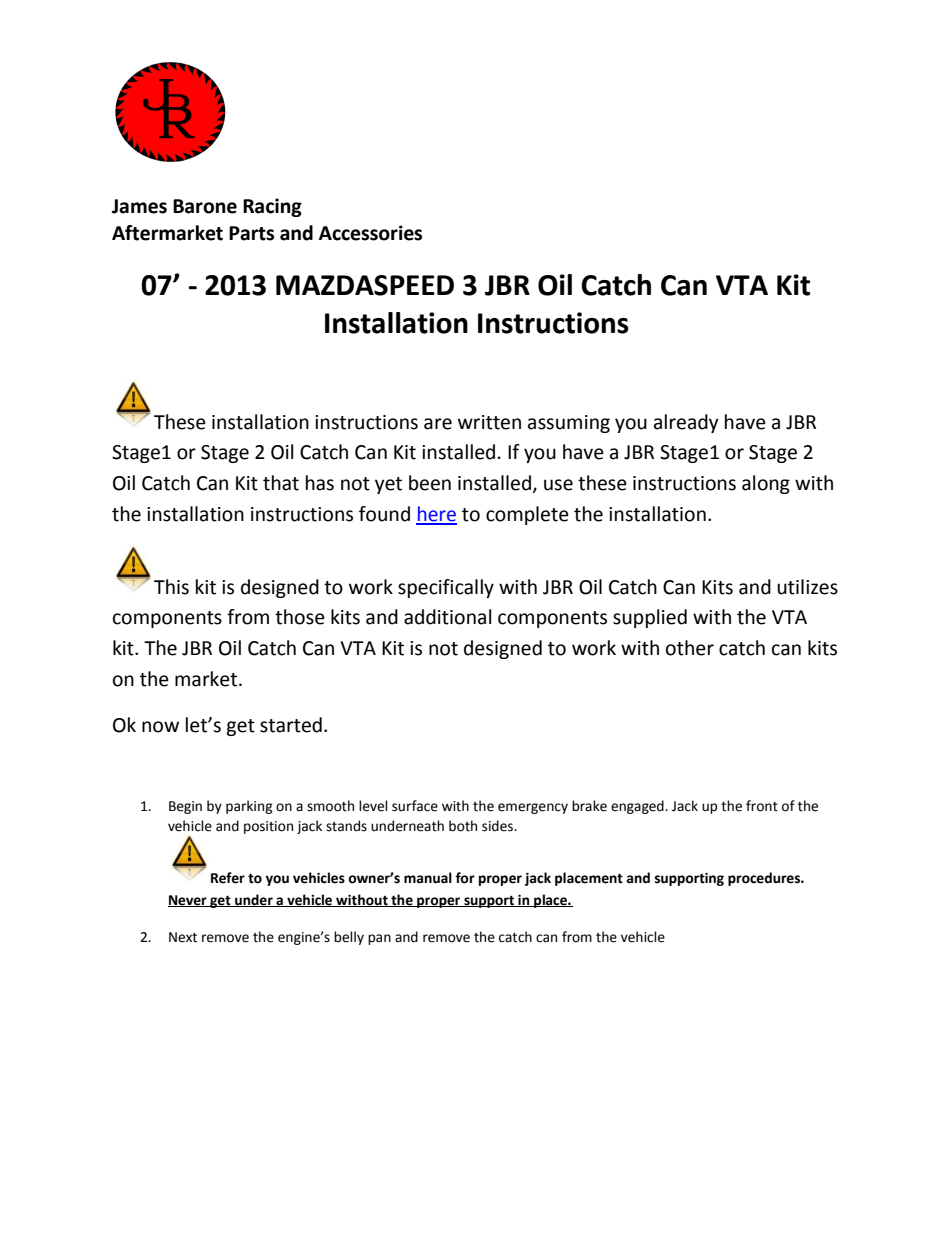  What do you see at coordinates (766, 484) in the screenshot?
I see `along` at bounding box center [766, 484].
